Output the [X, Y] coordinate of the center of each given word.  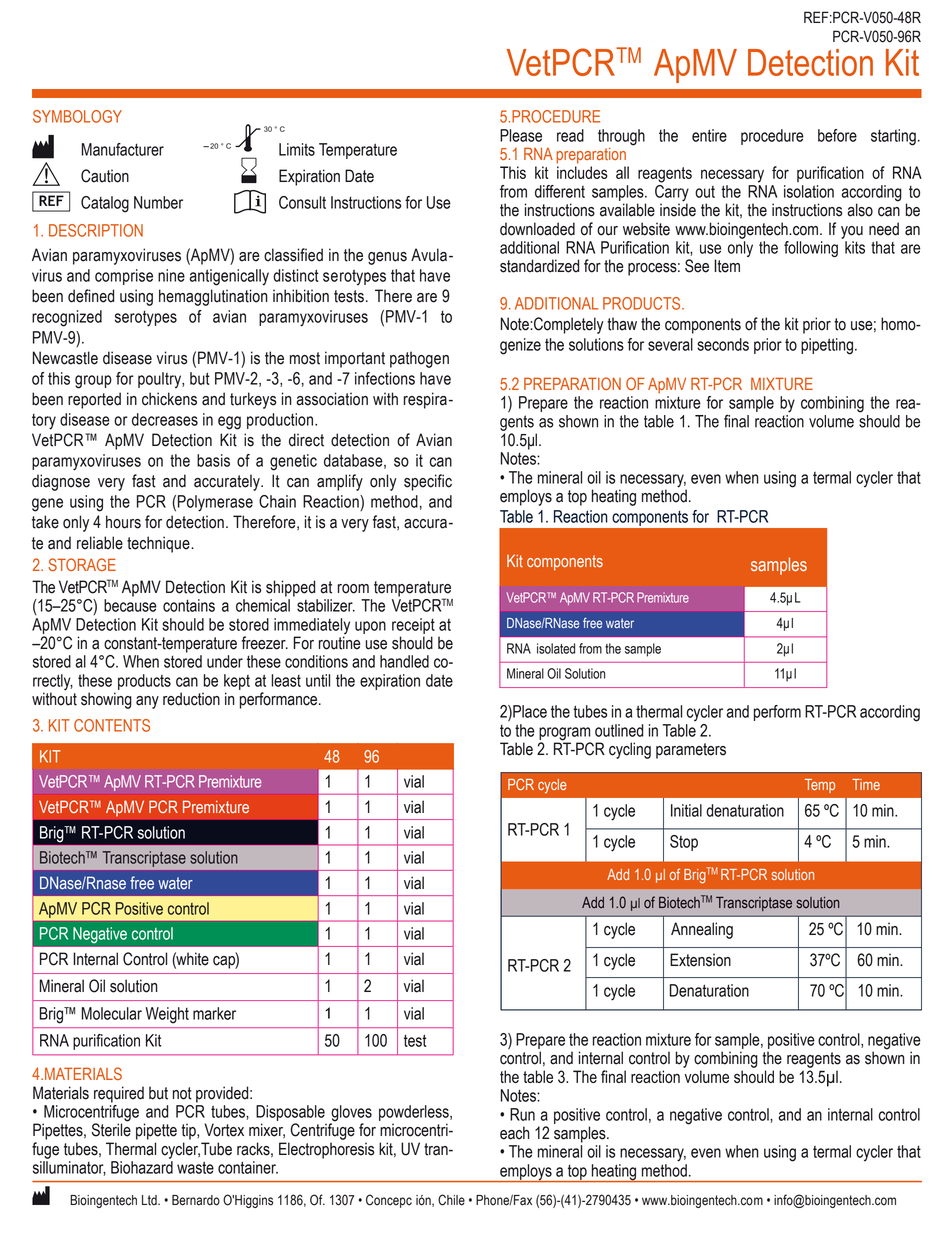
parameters [691, 751]
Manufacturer [122, 149]
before [837, 135]
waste [195, 1167]
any [147, 702]
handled [404, 661]
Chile [451, 1200]
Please [521, 135]
